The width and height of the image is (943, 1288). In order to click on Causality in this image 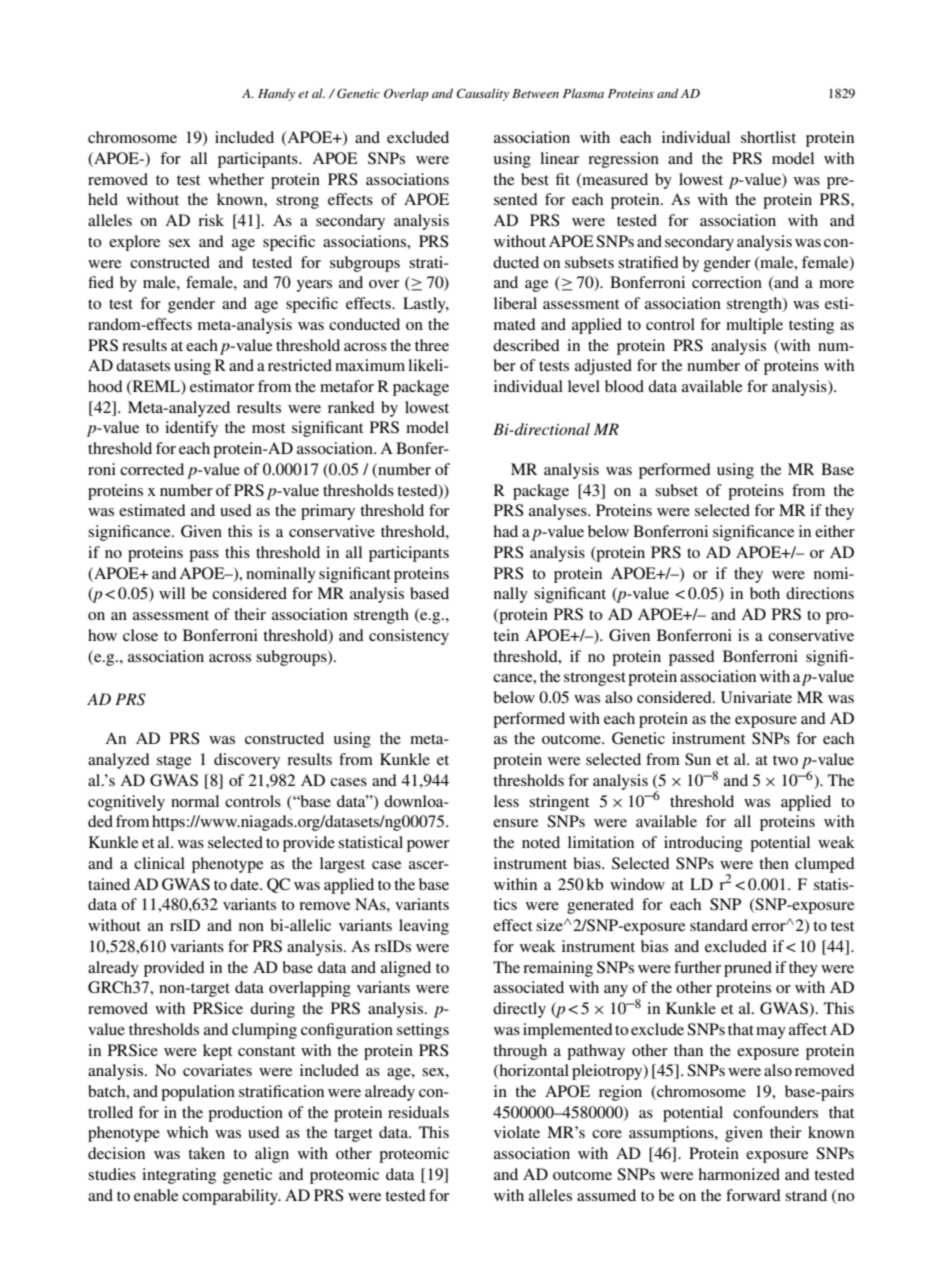, I will do `click(482, 94)`.
